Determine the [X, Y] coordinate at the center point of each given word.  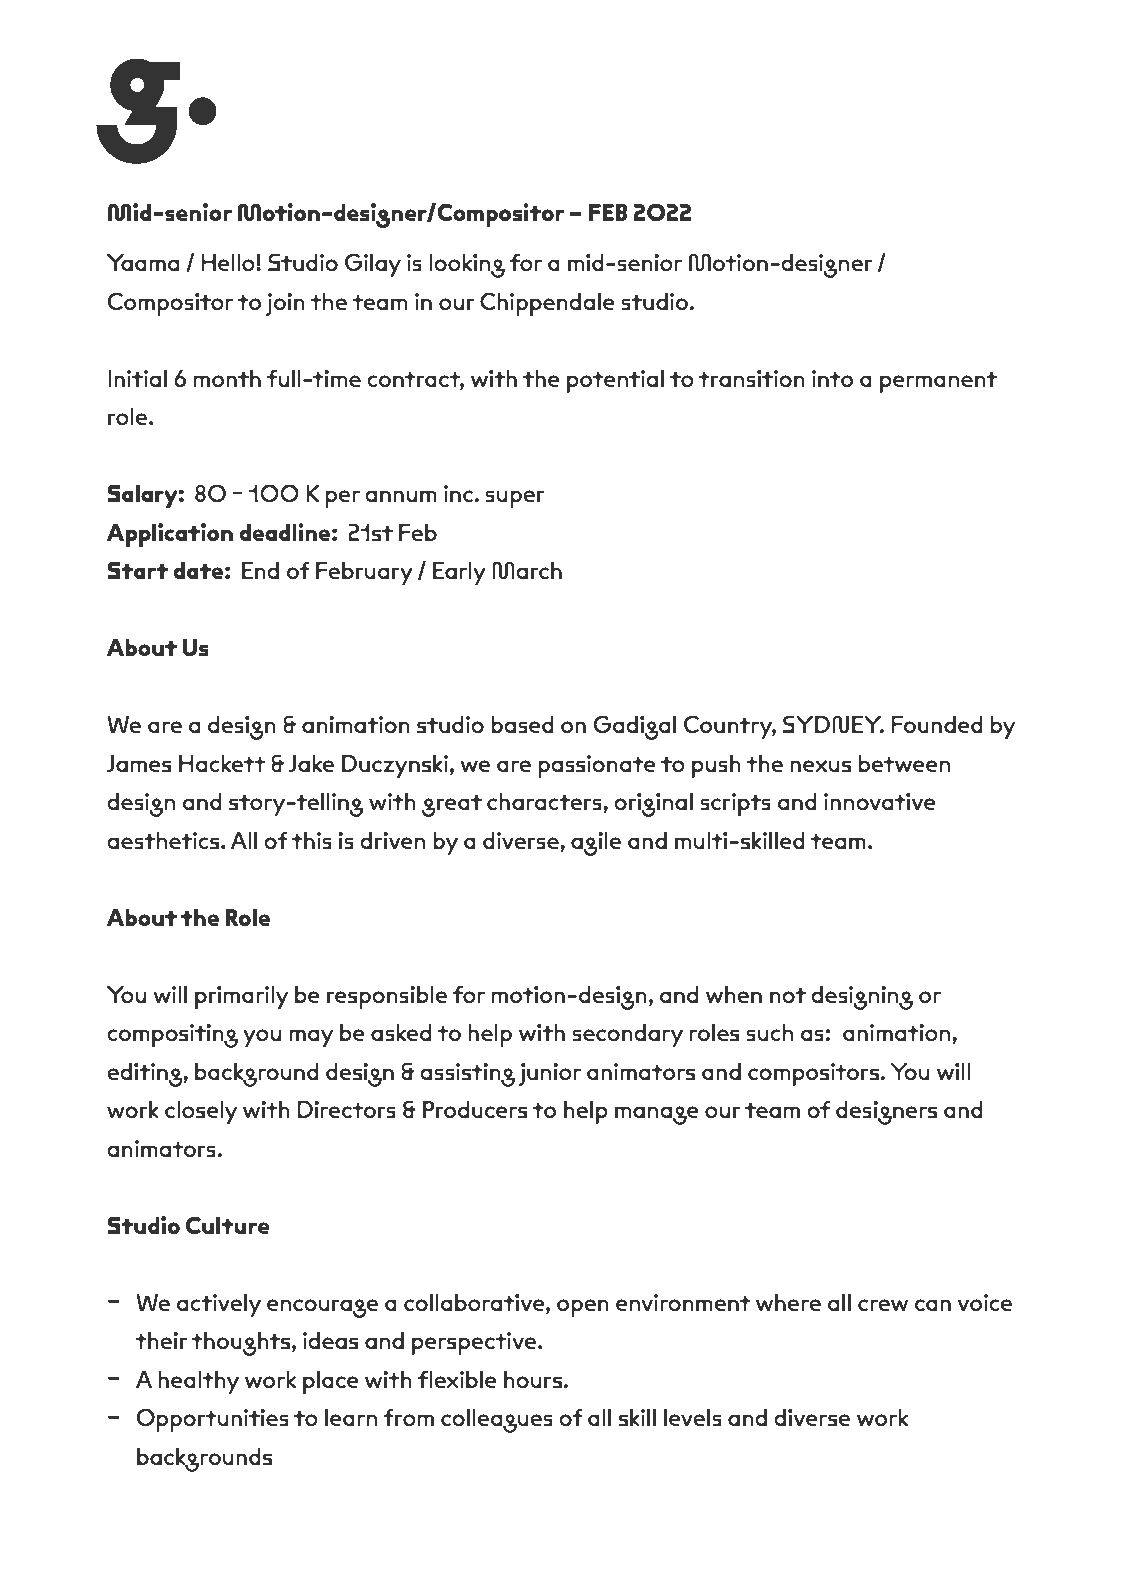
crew [883, 1305]
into [832, 378]
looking [467, 266]
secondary [628, 1035]
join [285, 304]
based [522, 724]
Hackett [222, 763]
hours [533, 1379]
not [788, 995]
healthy [198, 1382]
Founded [937, 724]
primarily [241, 997]
